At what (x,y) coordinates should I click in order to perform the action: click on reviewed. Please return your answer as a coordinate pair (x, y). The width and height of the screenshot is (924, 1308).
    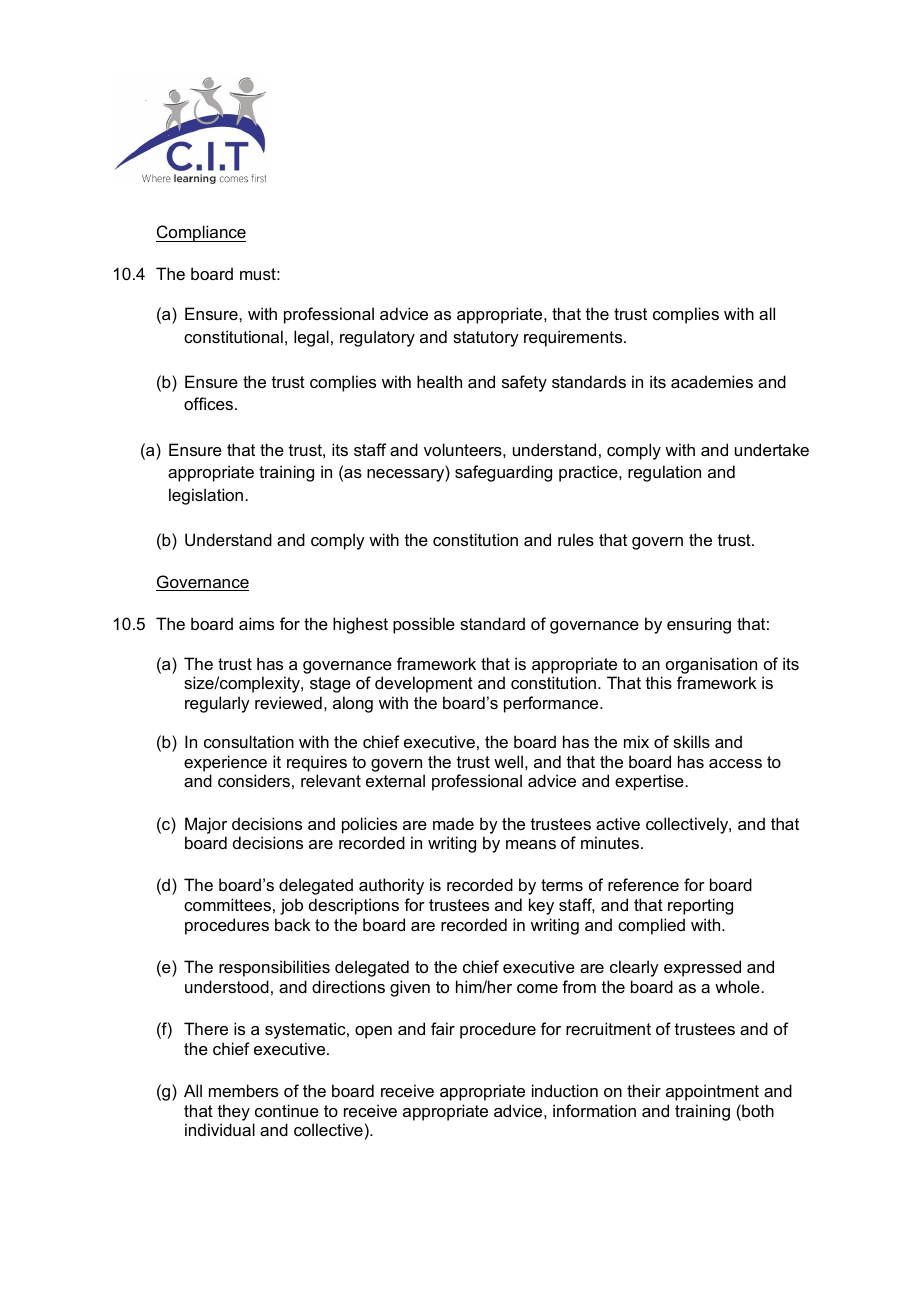
    Looking at the image, I should click on (288, 702).
